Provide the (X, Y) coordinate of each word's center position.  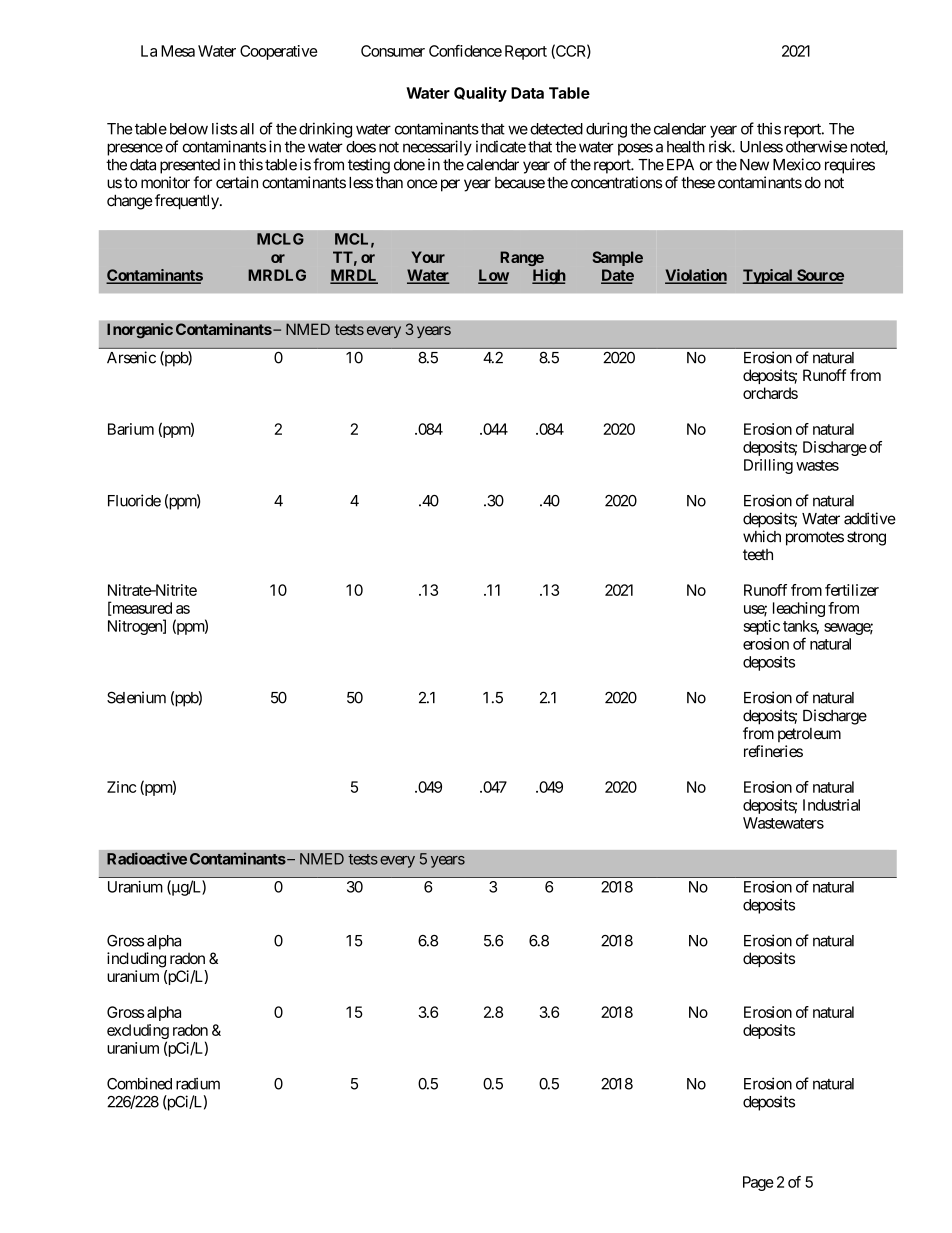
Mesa (178, 51)
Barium (131, 429)
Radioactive (147, 858)
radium (198, 1083)
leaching (799, 609)
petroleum (809, 735)
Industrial (831, 805)
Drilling (768, 466)
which (762, 536)
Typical (769, 276)
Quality (480, 94)
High (549, 276)
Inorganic (140, 331)
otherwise (816, 146)
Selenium (136, 697)
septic (762, 627)
